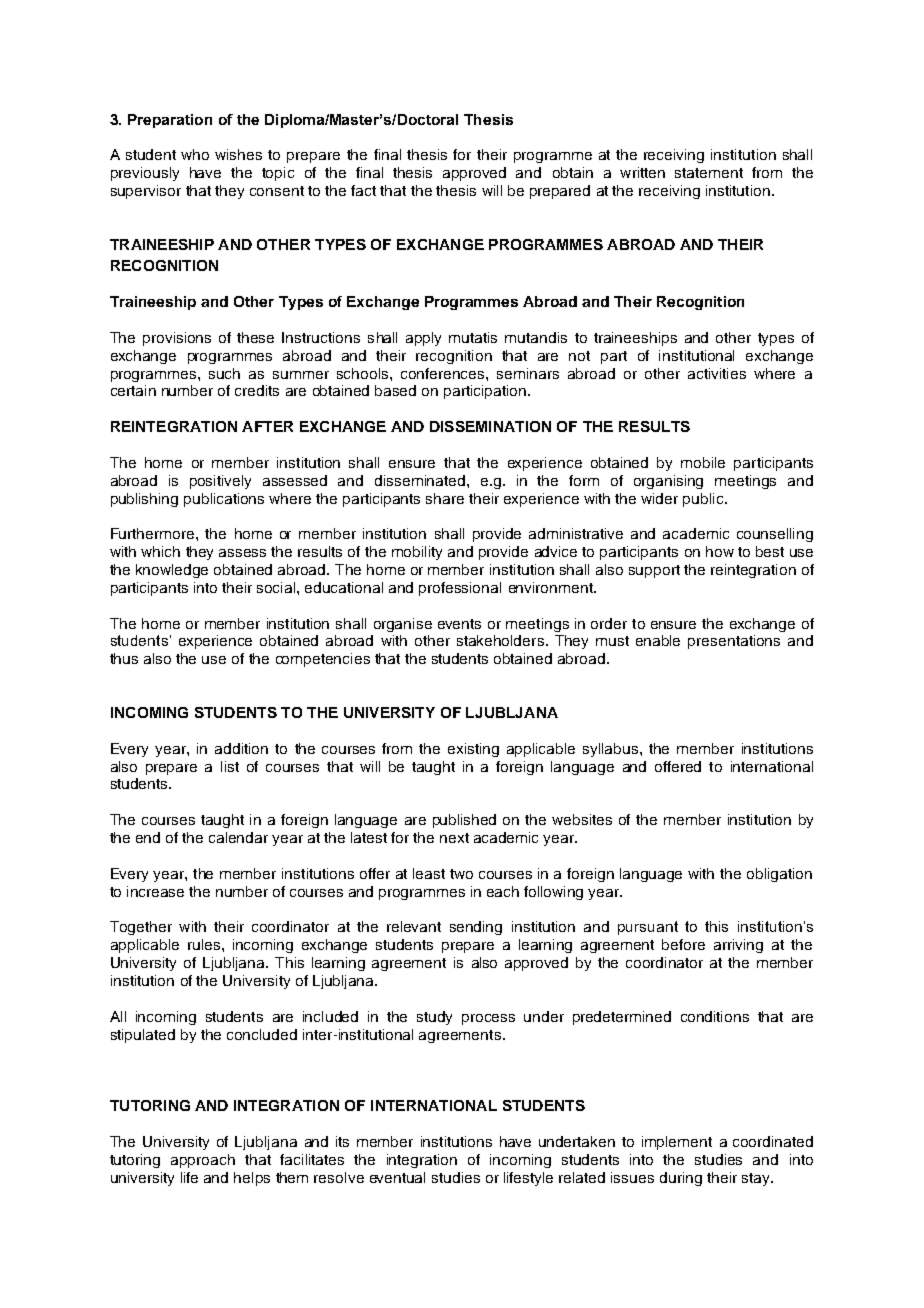 This page has height=1308, width=924. What do you see at coordinates (459, 624) in the page?
I see `events` at bounding box center [459, 624].
